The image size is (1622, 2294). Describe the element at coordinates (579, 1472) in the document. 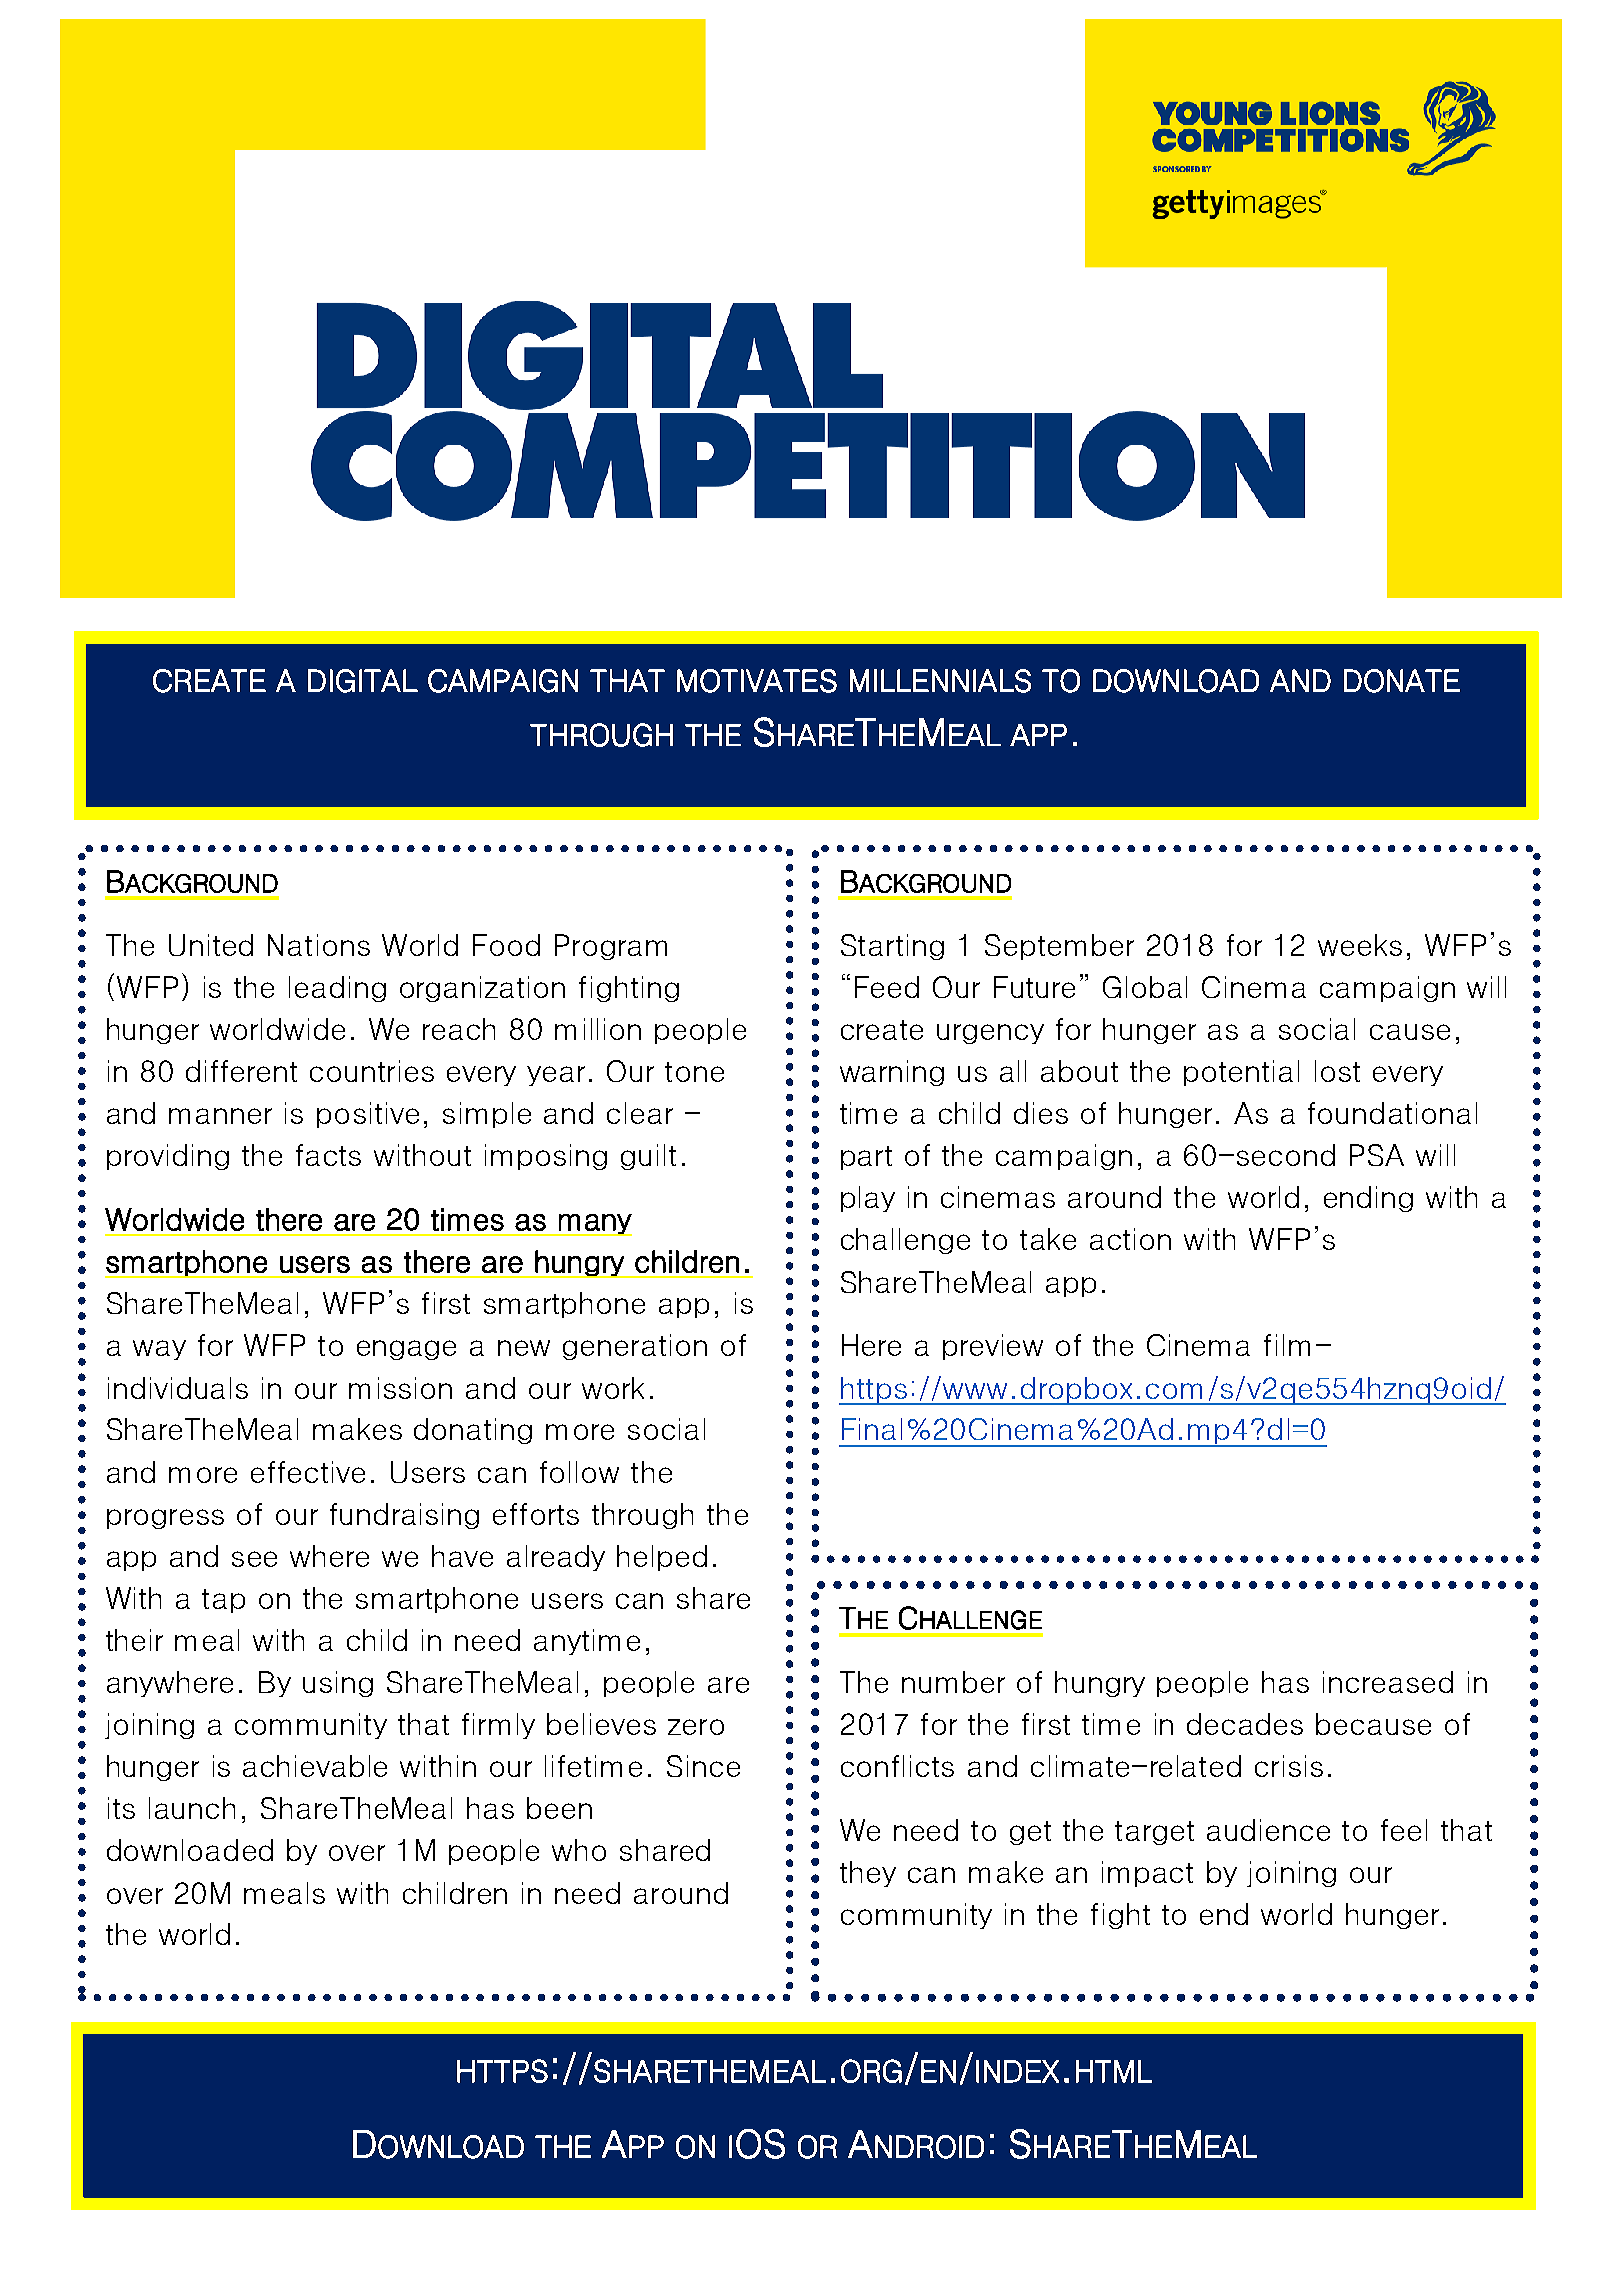

I see `follow` at that location.
